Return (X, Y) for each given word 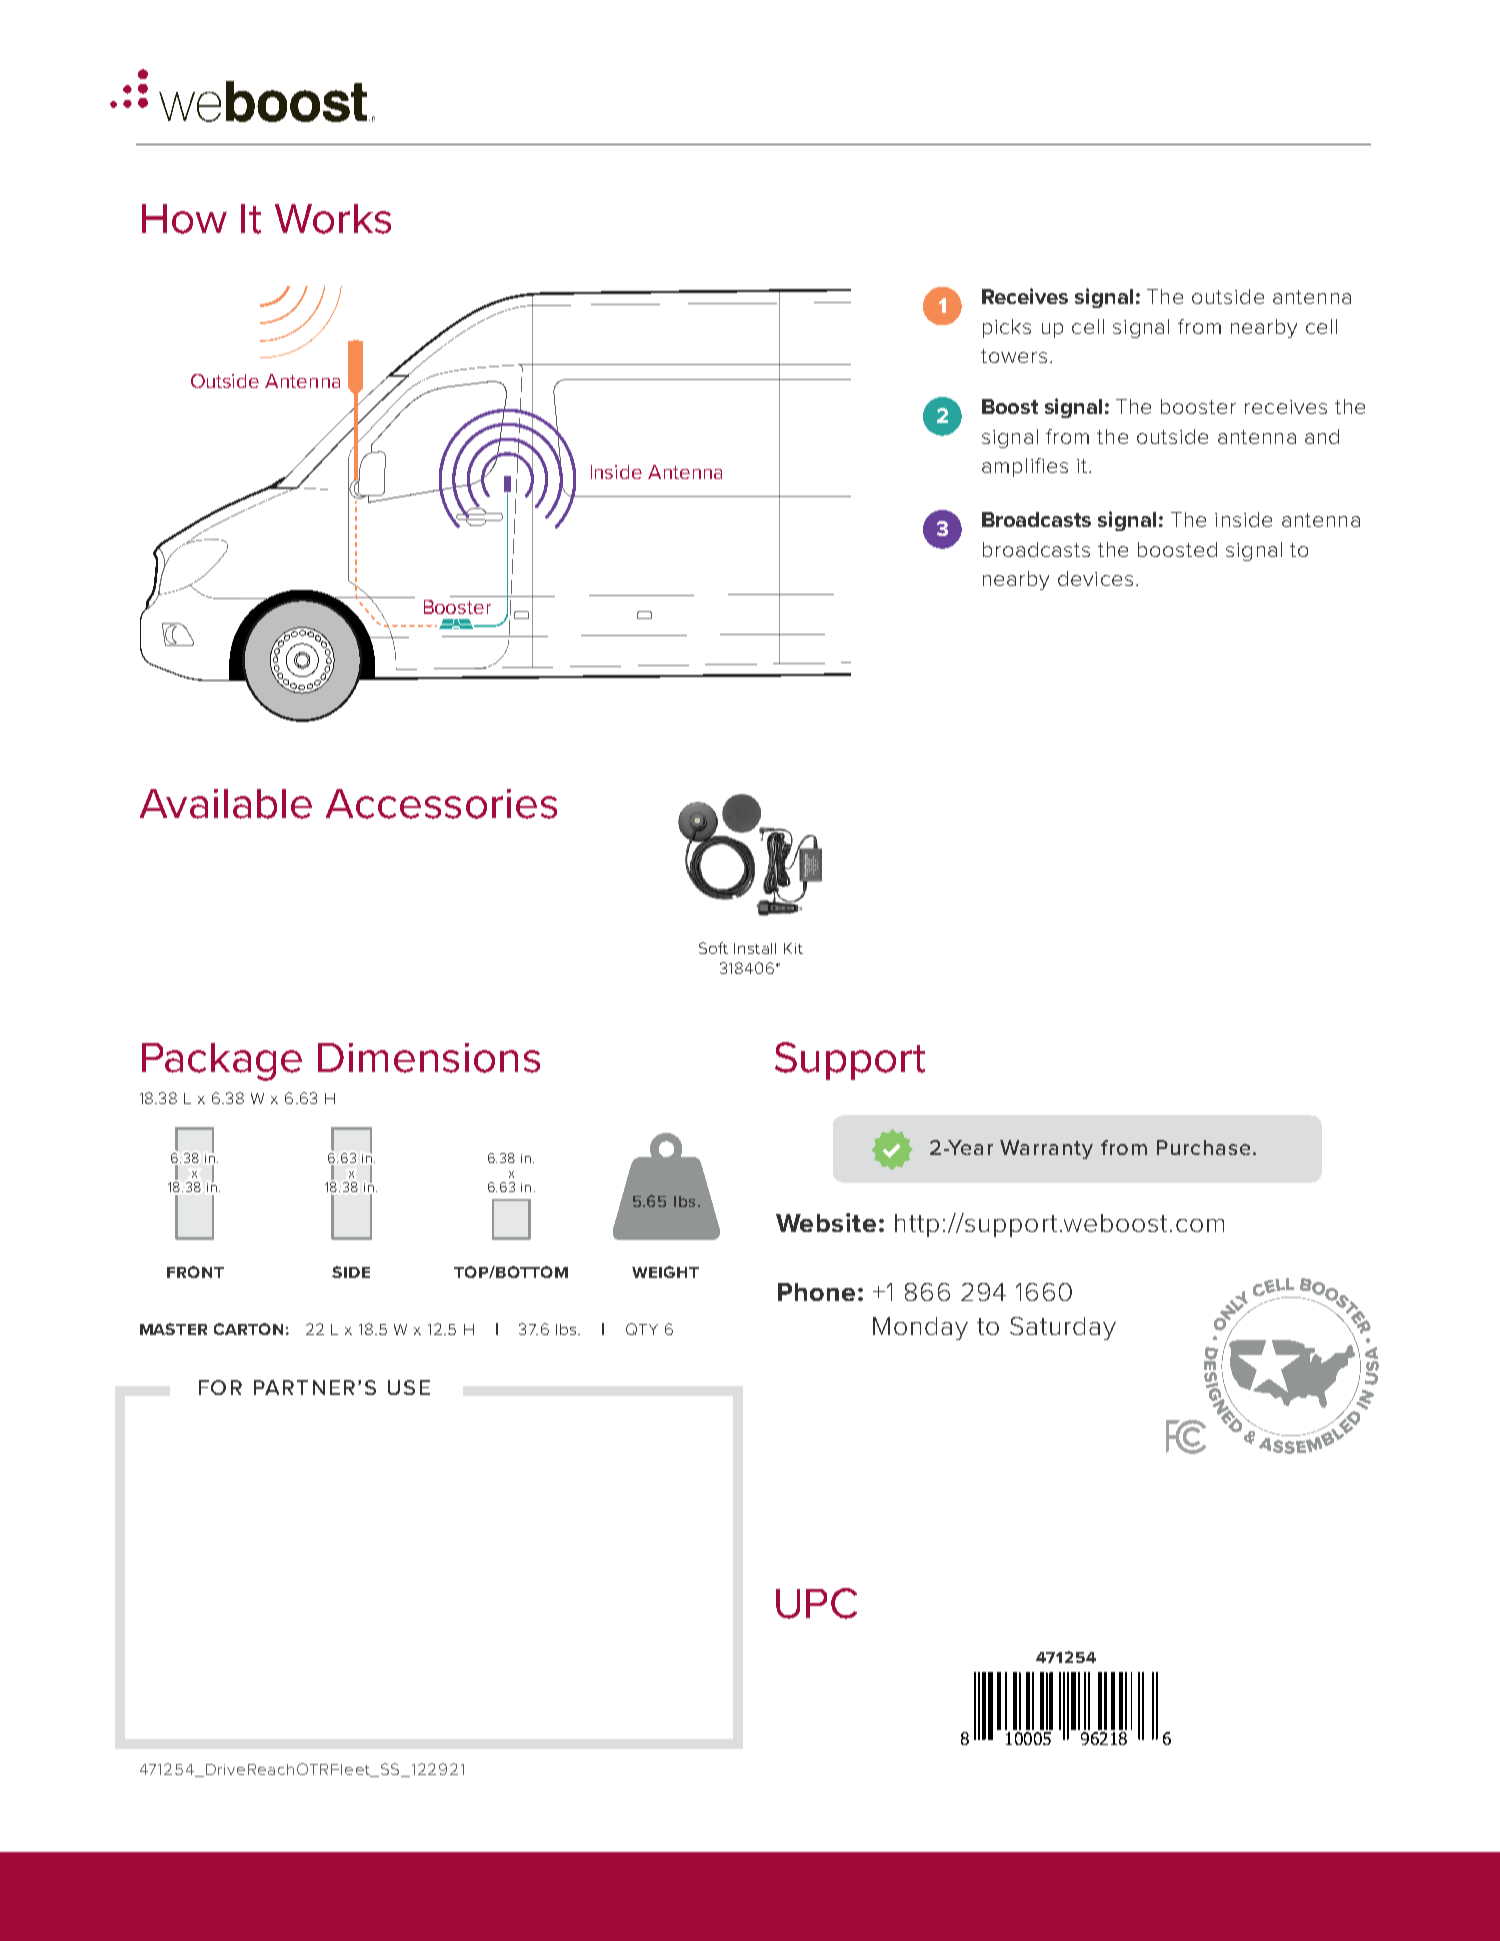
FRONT (195, 1272)
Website (826, 1222)
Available (226, 804)
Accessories (441, 804)
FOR (220, 1387)
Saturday (1063, 1328)
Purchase (1203, 1147)
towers (1014, 356)
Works (333, 219)
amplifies (1025, 467)
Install (755, 948)
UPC (816, 1603)
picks (1007, 328)
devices (1095, 578)
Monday (920, 1328)
